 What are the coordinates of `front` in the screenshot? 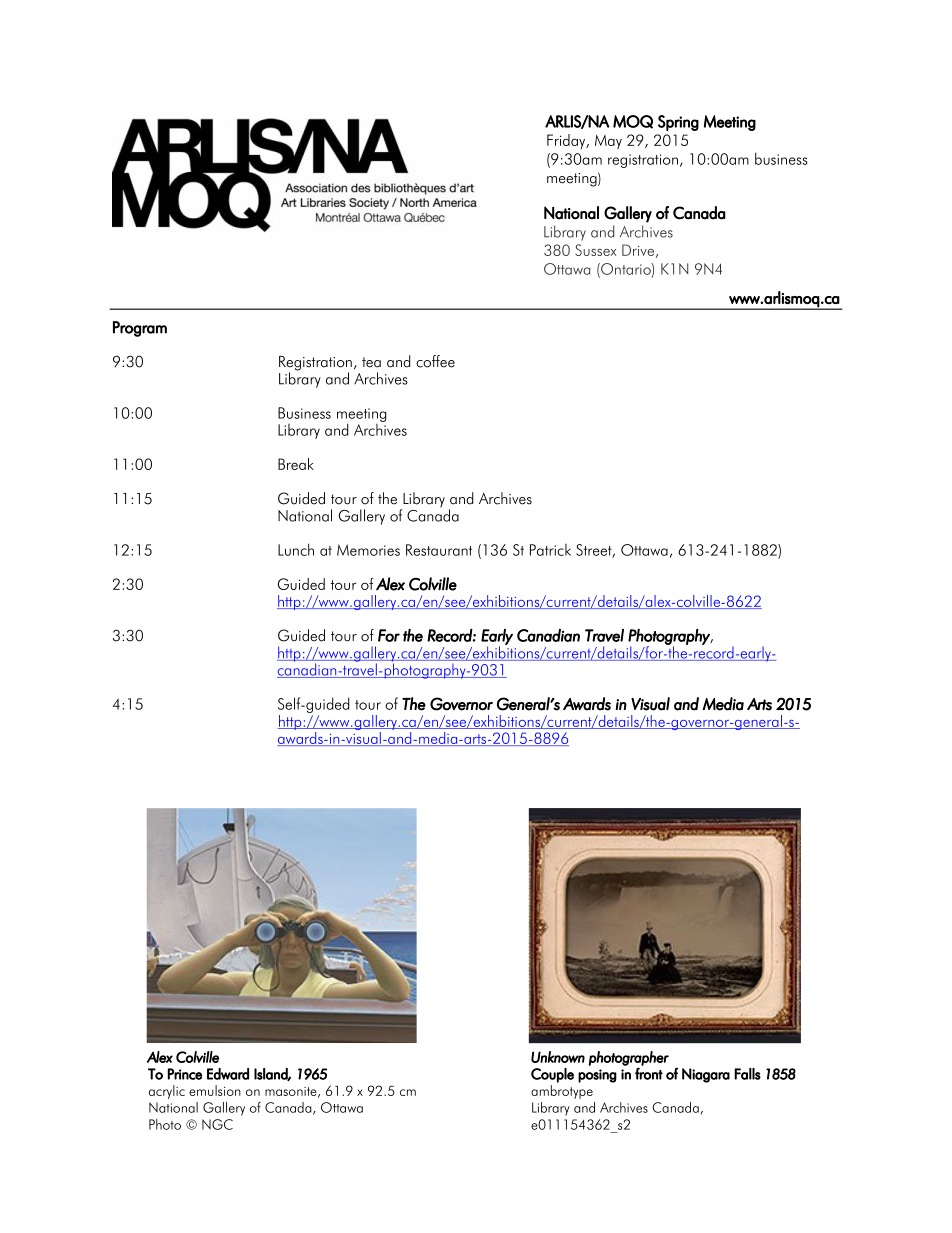 It's located at (649, 1073).
